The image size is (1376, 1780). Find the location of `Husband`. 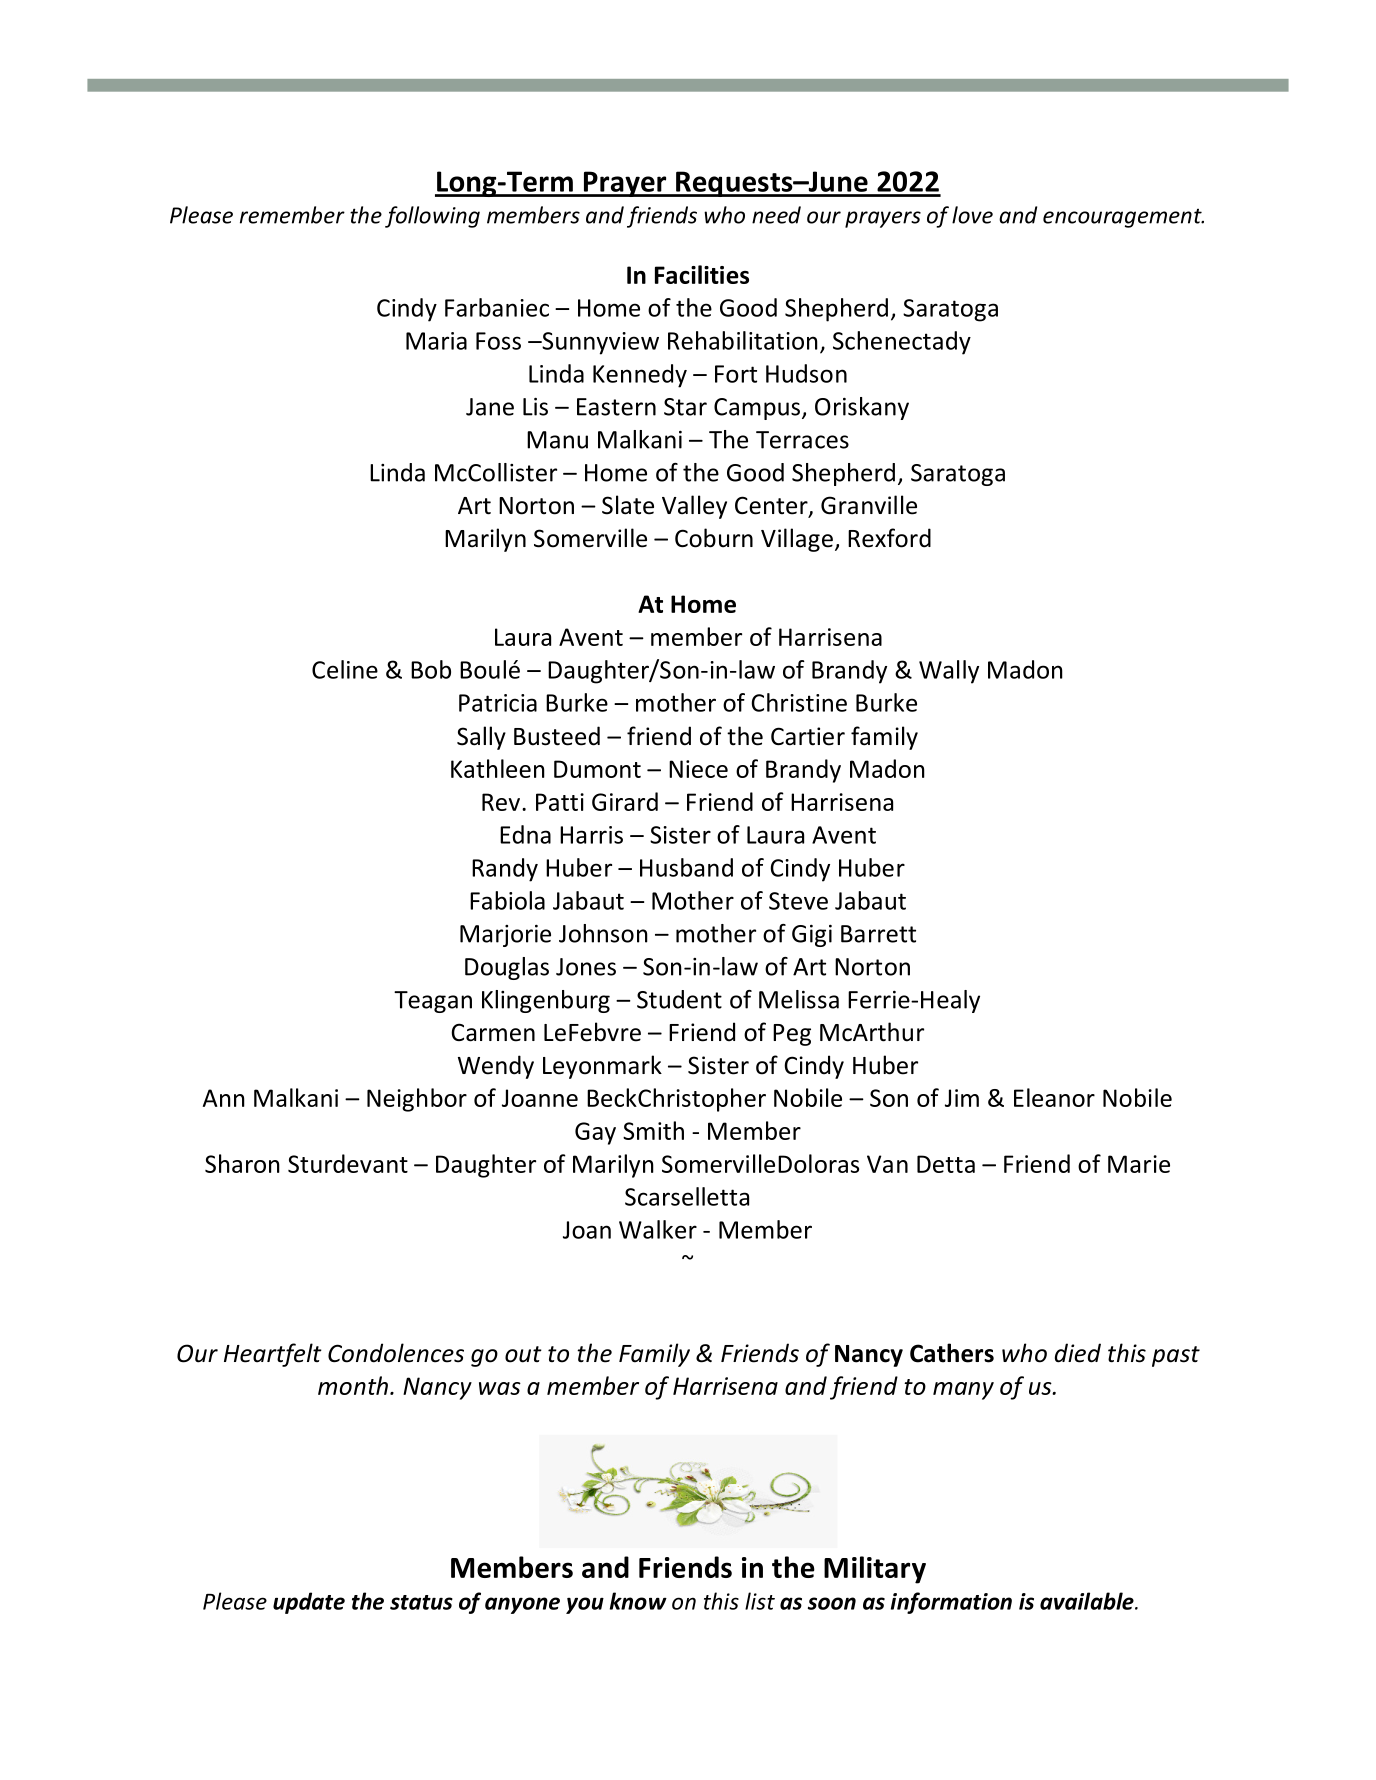

Husband is located at coordinates (686, 867).
